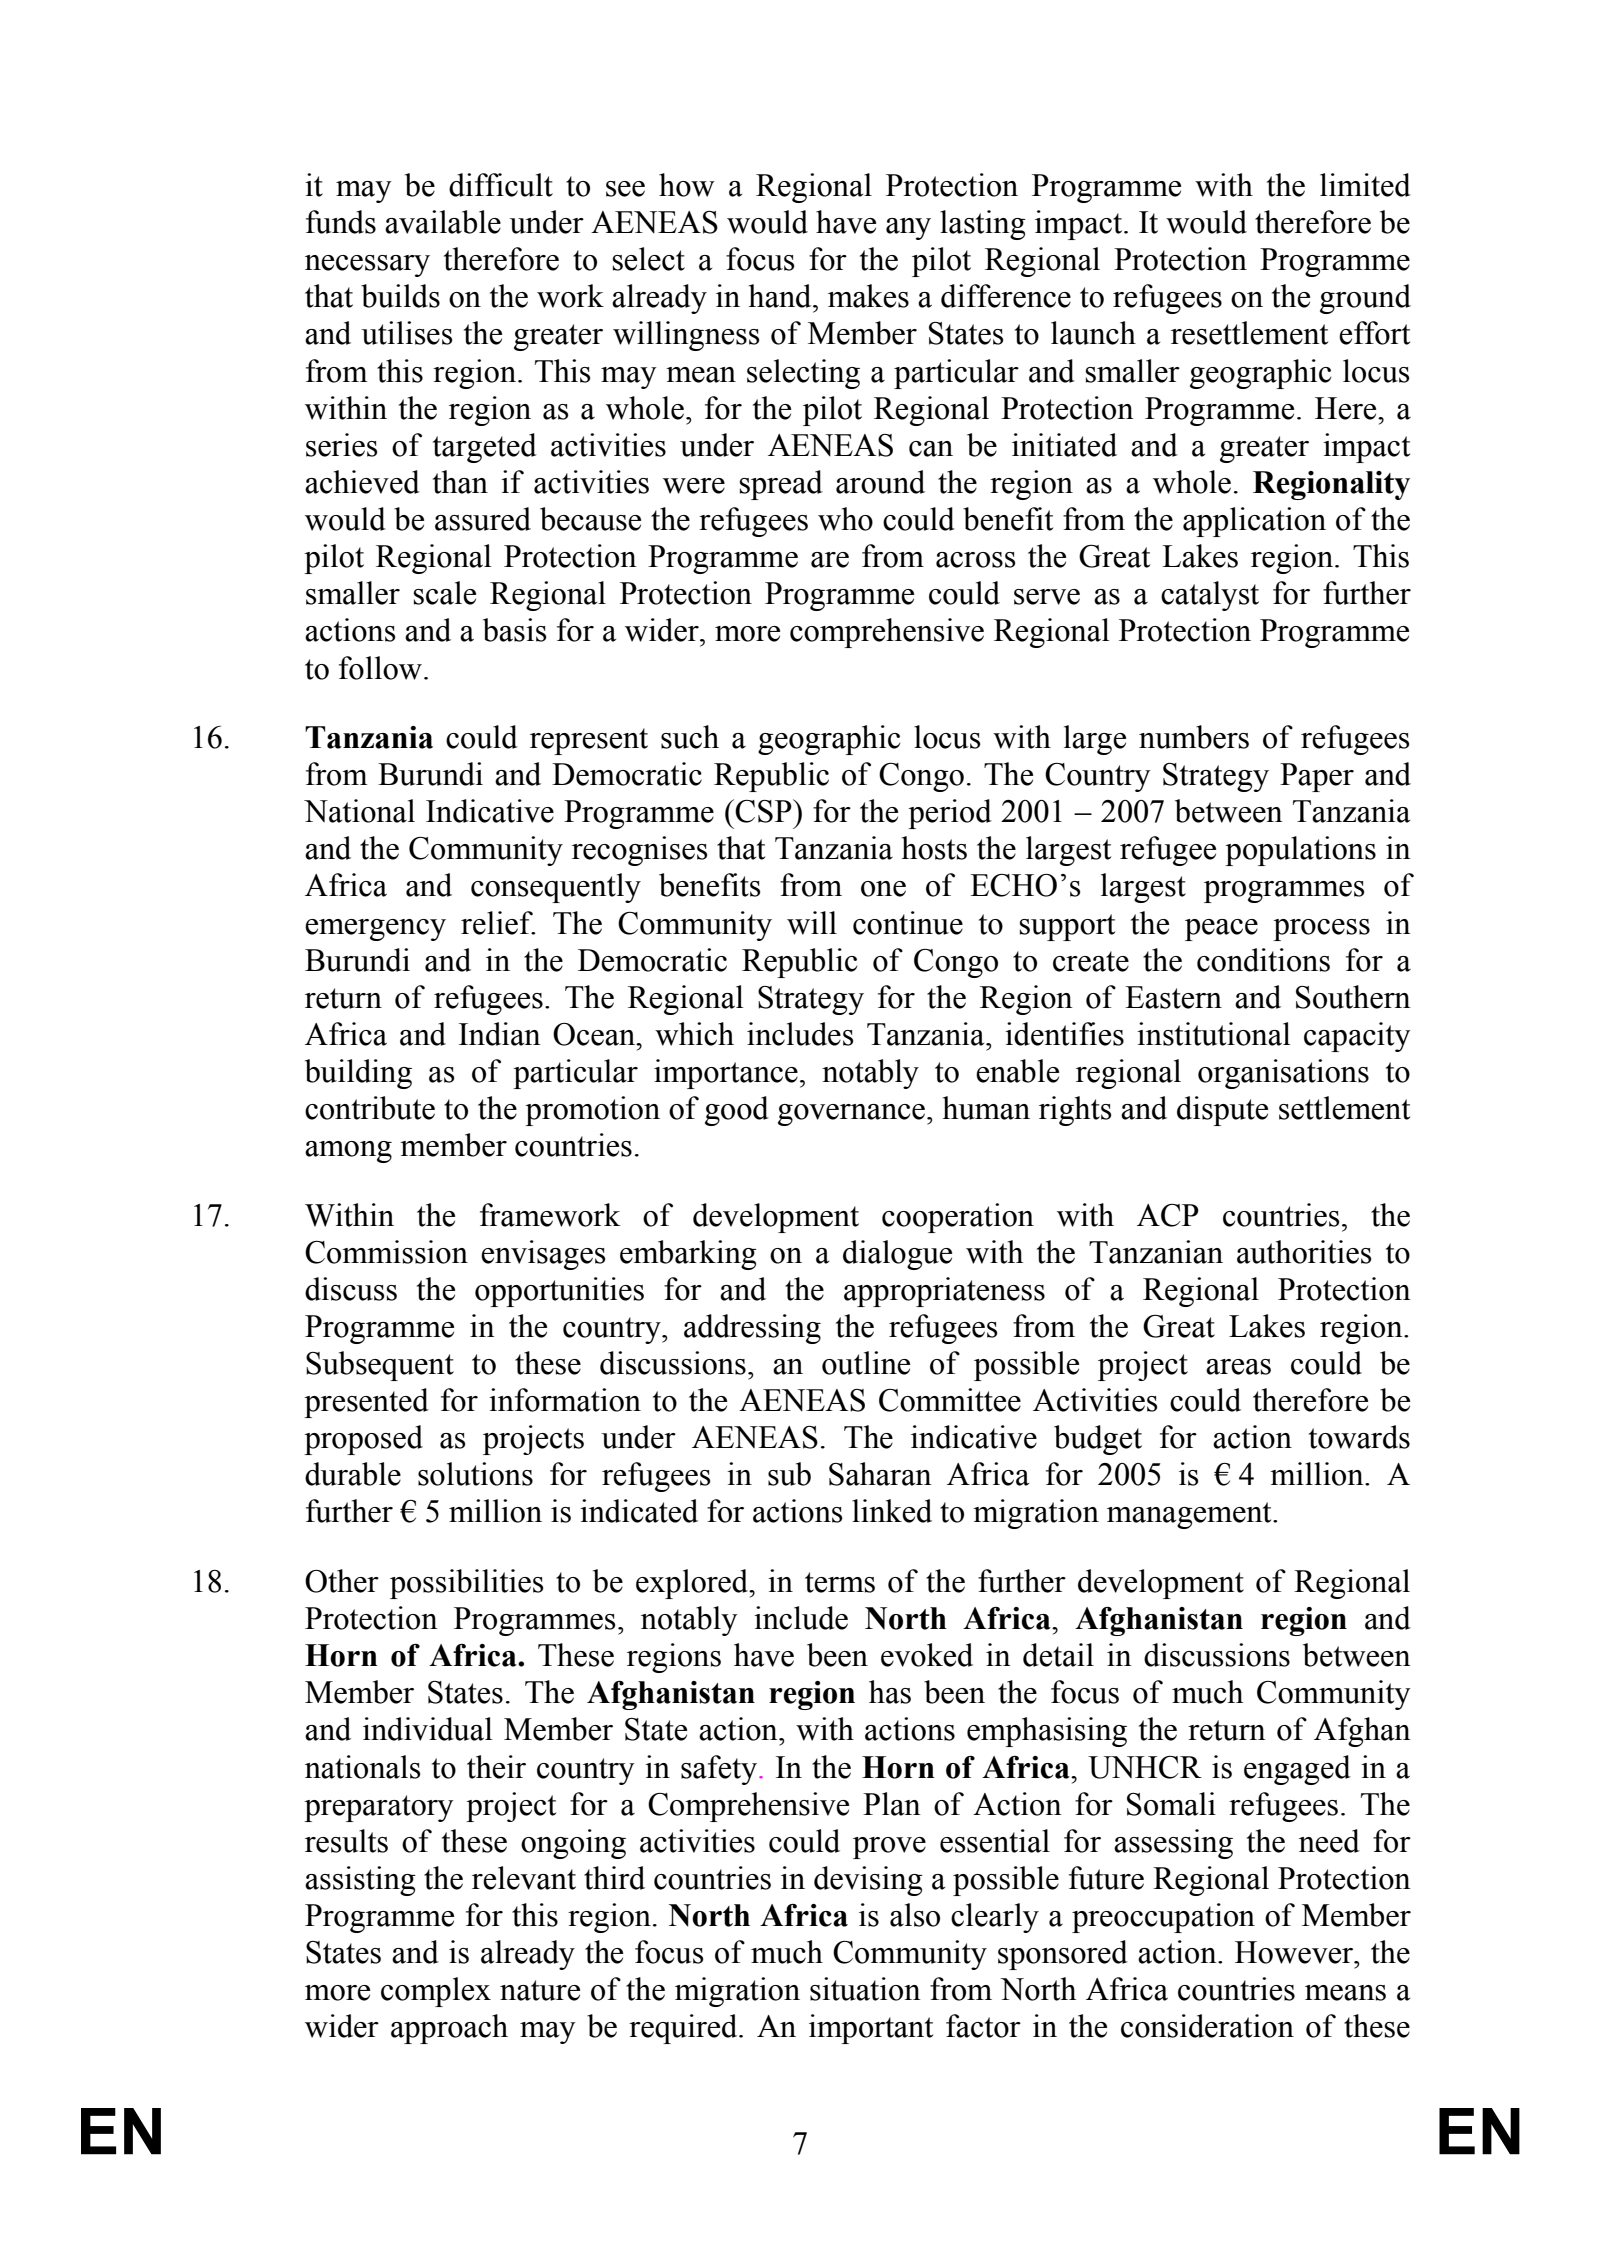  What do you see at coordinates (500, 1034) in the image?
I see `Indian` at bounding box center [500, 1034].
